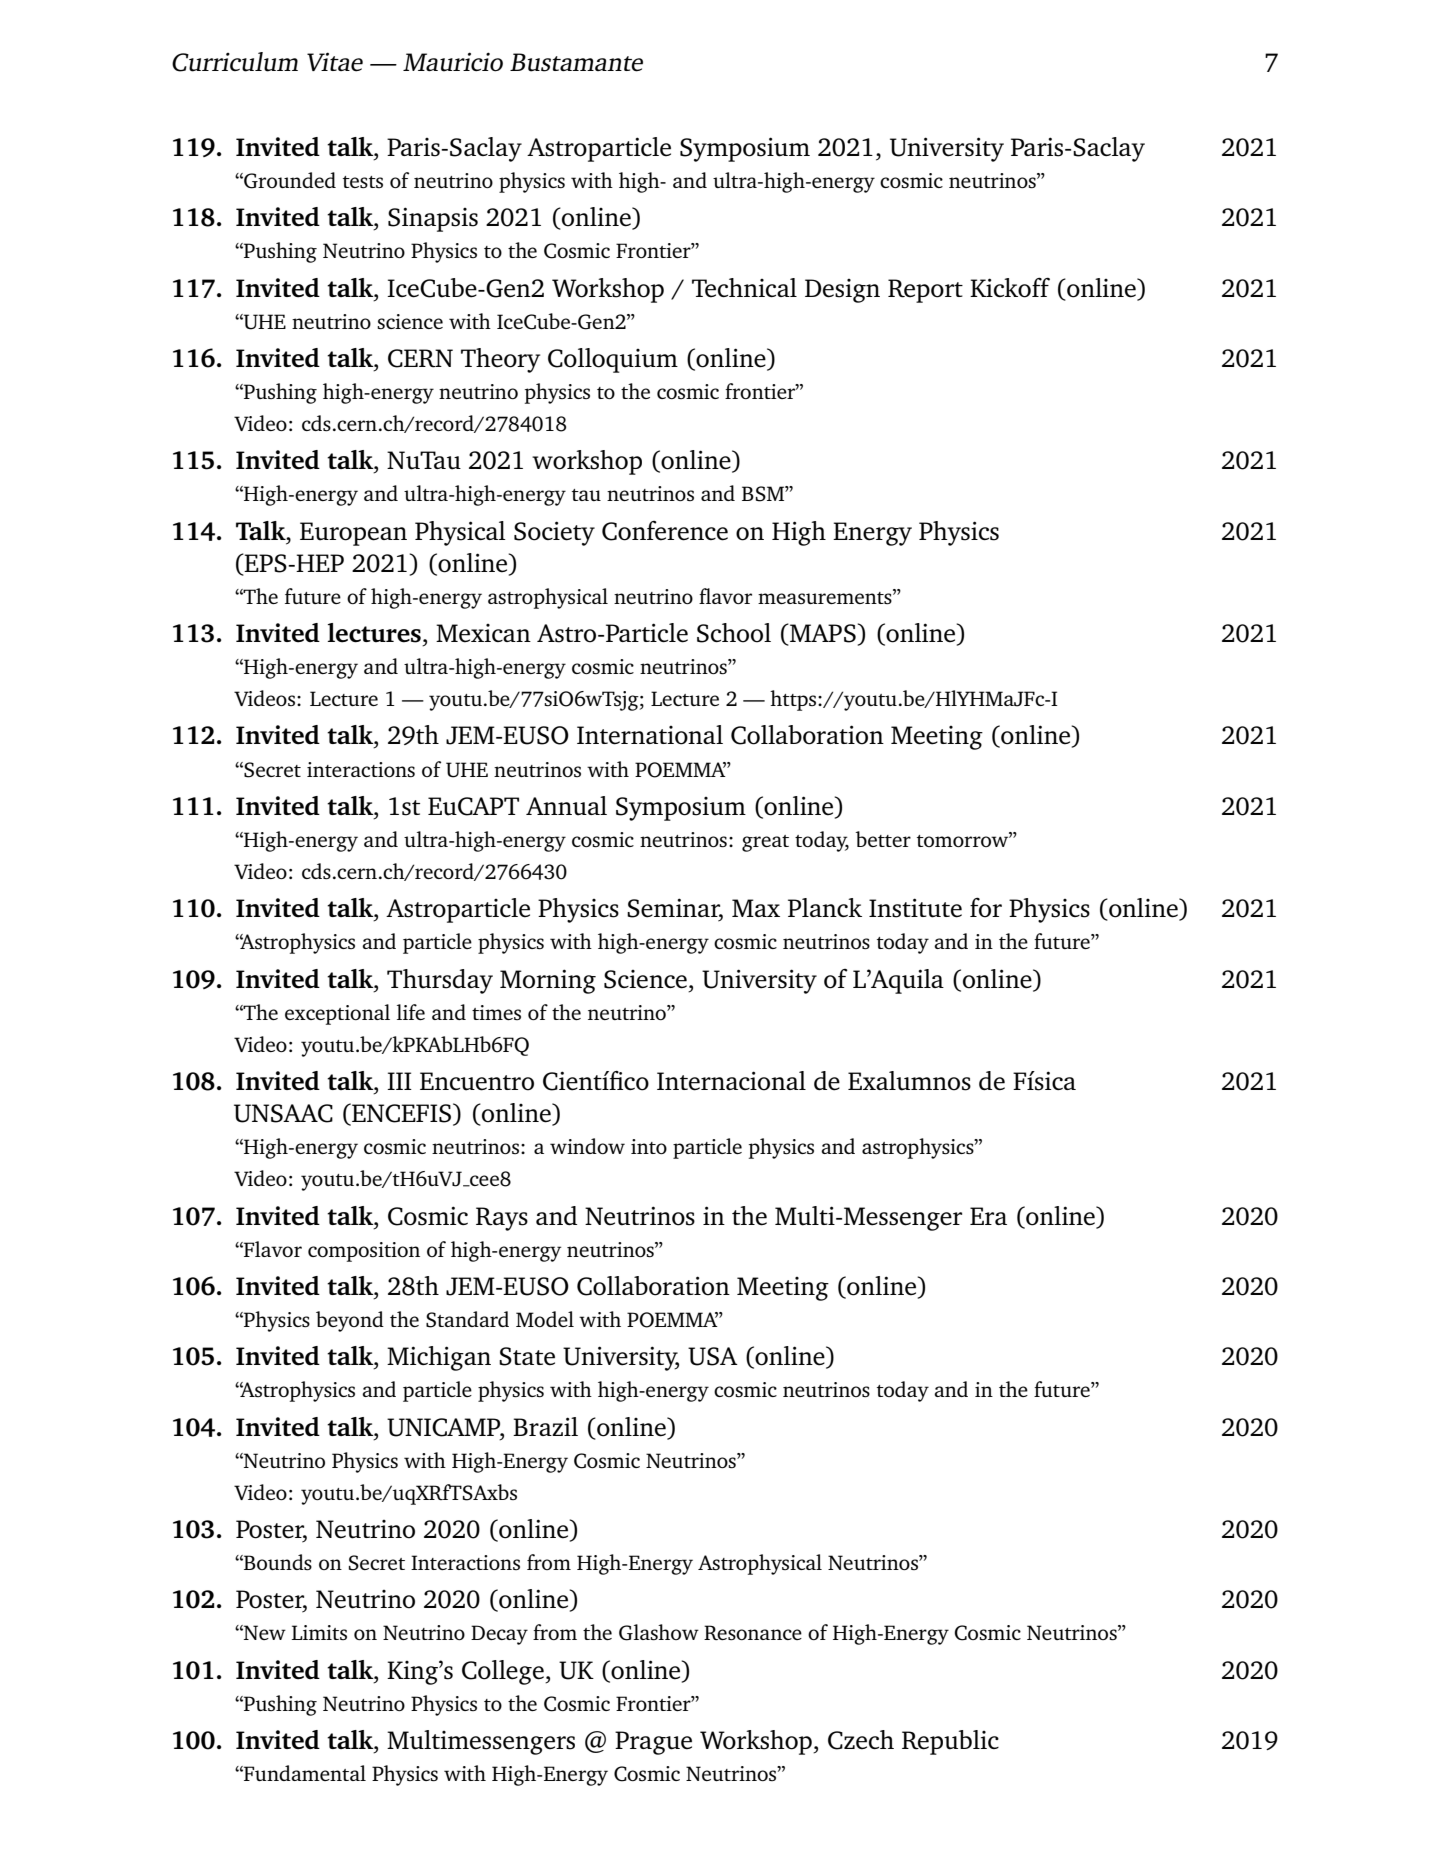 This image has width=1449, height=1875. I want to click on Bustamante, so click(576, 62).
